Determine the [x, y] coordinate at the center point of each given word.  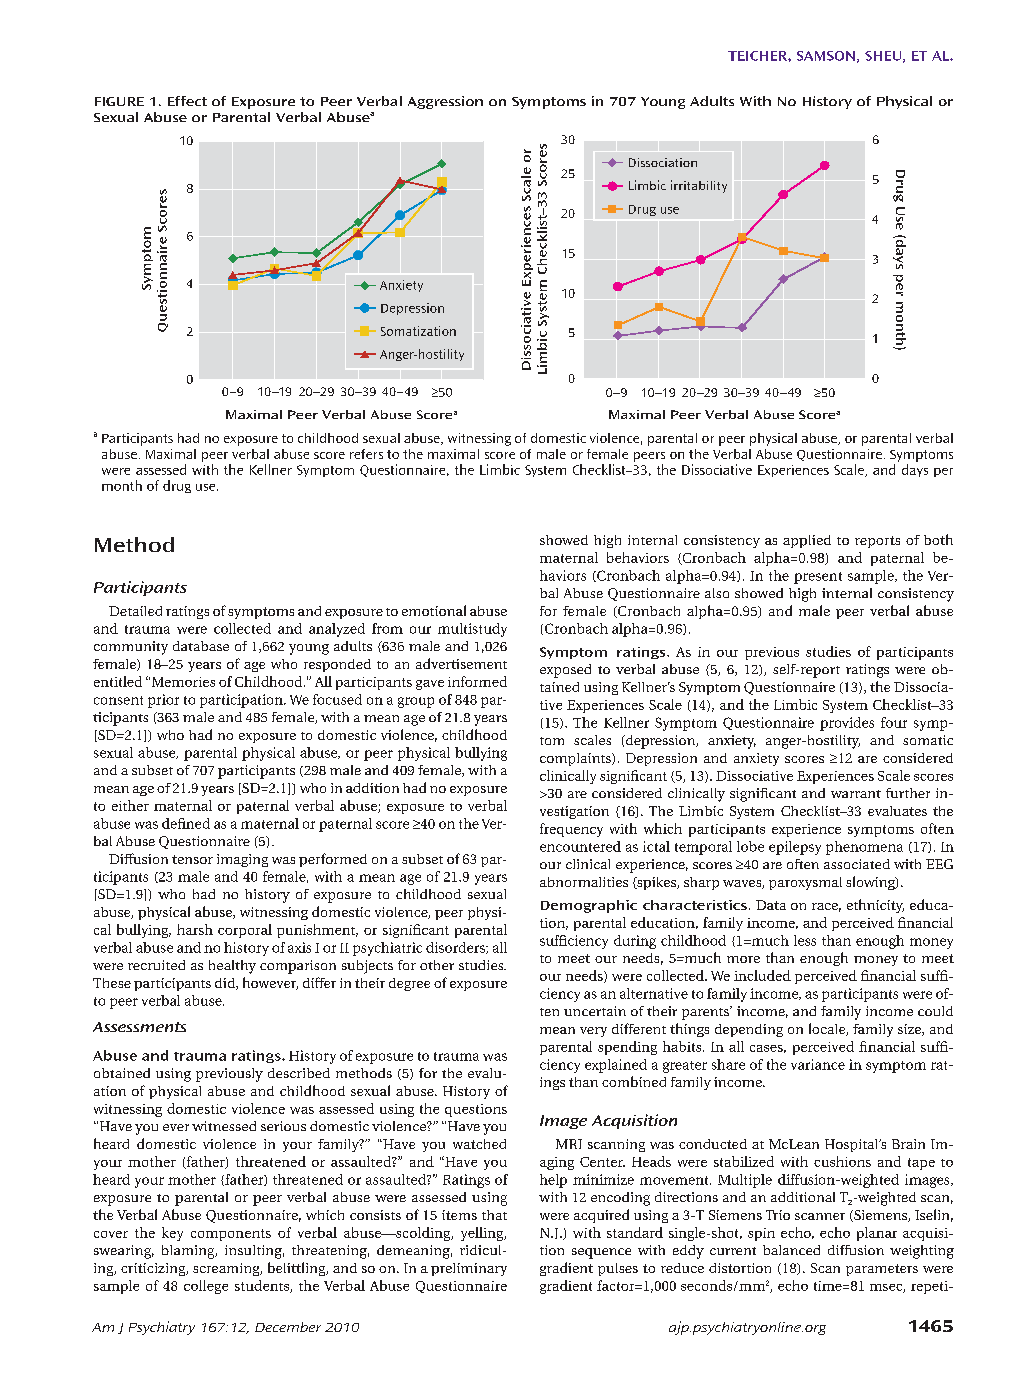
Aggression [445, 102]
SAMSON [826, 56]
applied [807, 541]
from [387, 628]
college [206, 1287]
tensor [192, 859]
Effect [187, 101]
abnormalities [584, 882]
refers [366, 454]
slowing [871, 883]
